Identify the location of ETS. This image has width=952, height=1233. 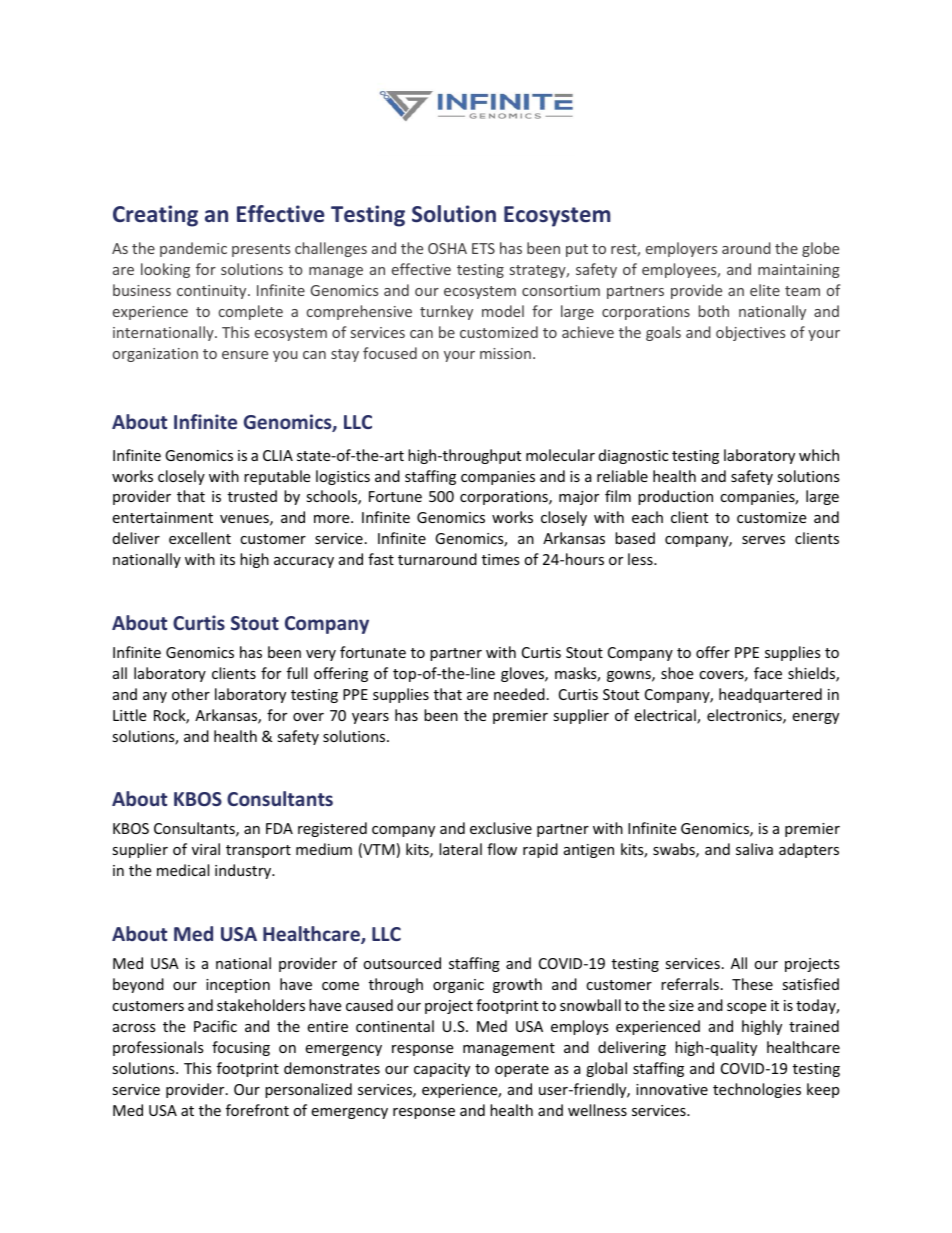
(483, 248).
